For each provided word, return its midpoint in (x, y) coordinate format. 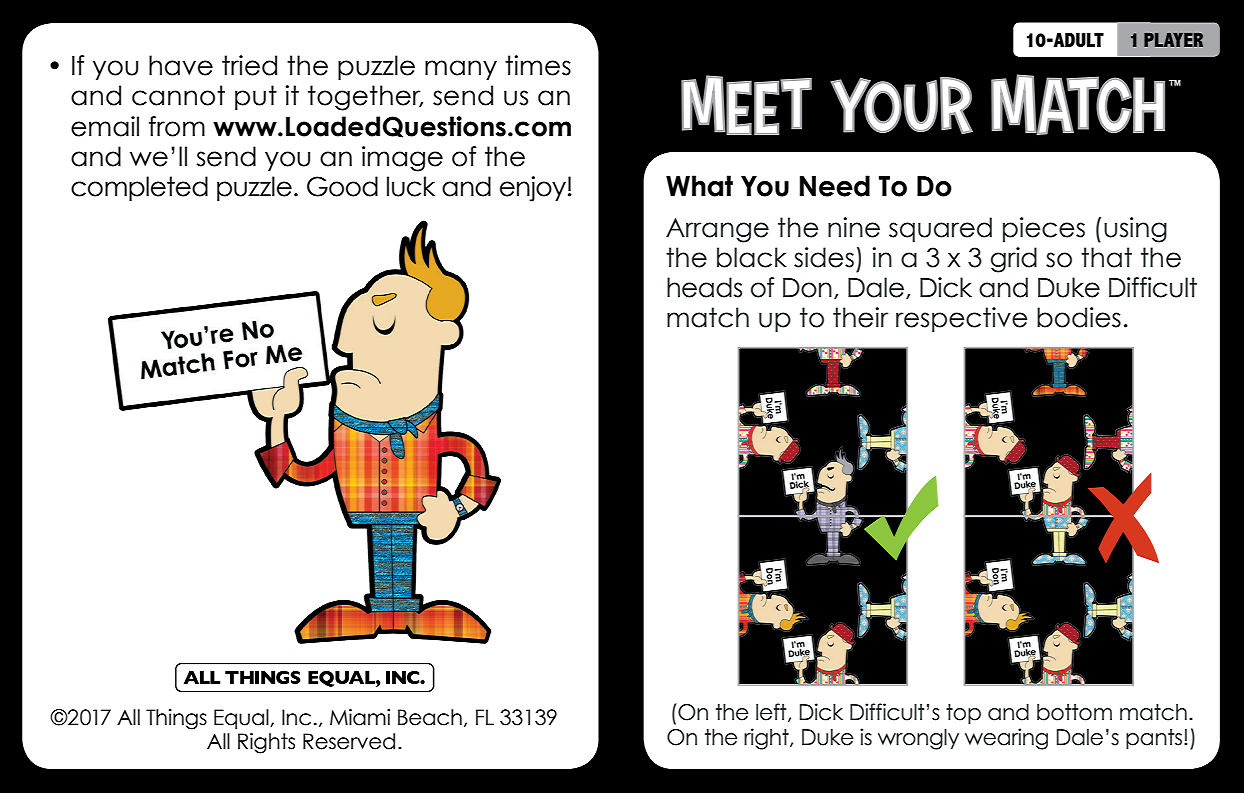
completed (139, 188)
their (861, 317)
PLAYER (1173, 40)
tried (249, 65)
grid (1014, 260)
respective (962, 319)
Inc (296, 717)
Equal (242, 719)
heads (704, 287)
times (538, 65)
